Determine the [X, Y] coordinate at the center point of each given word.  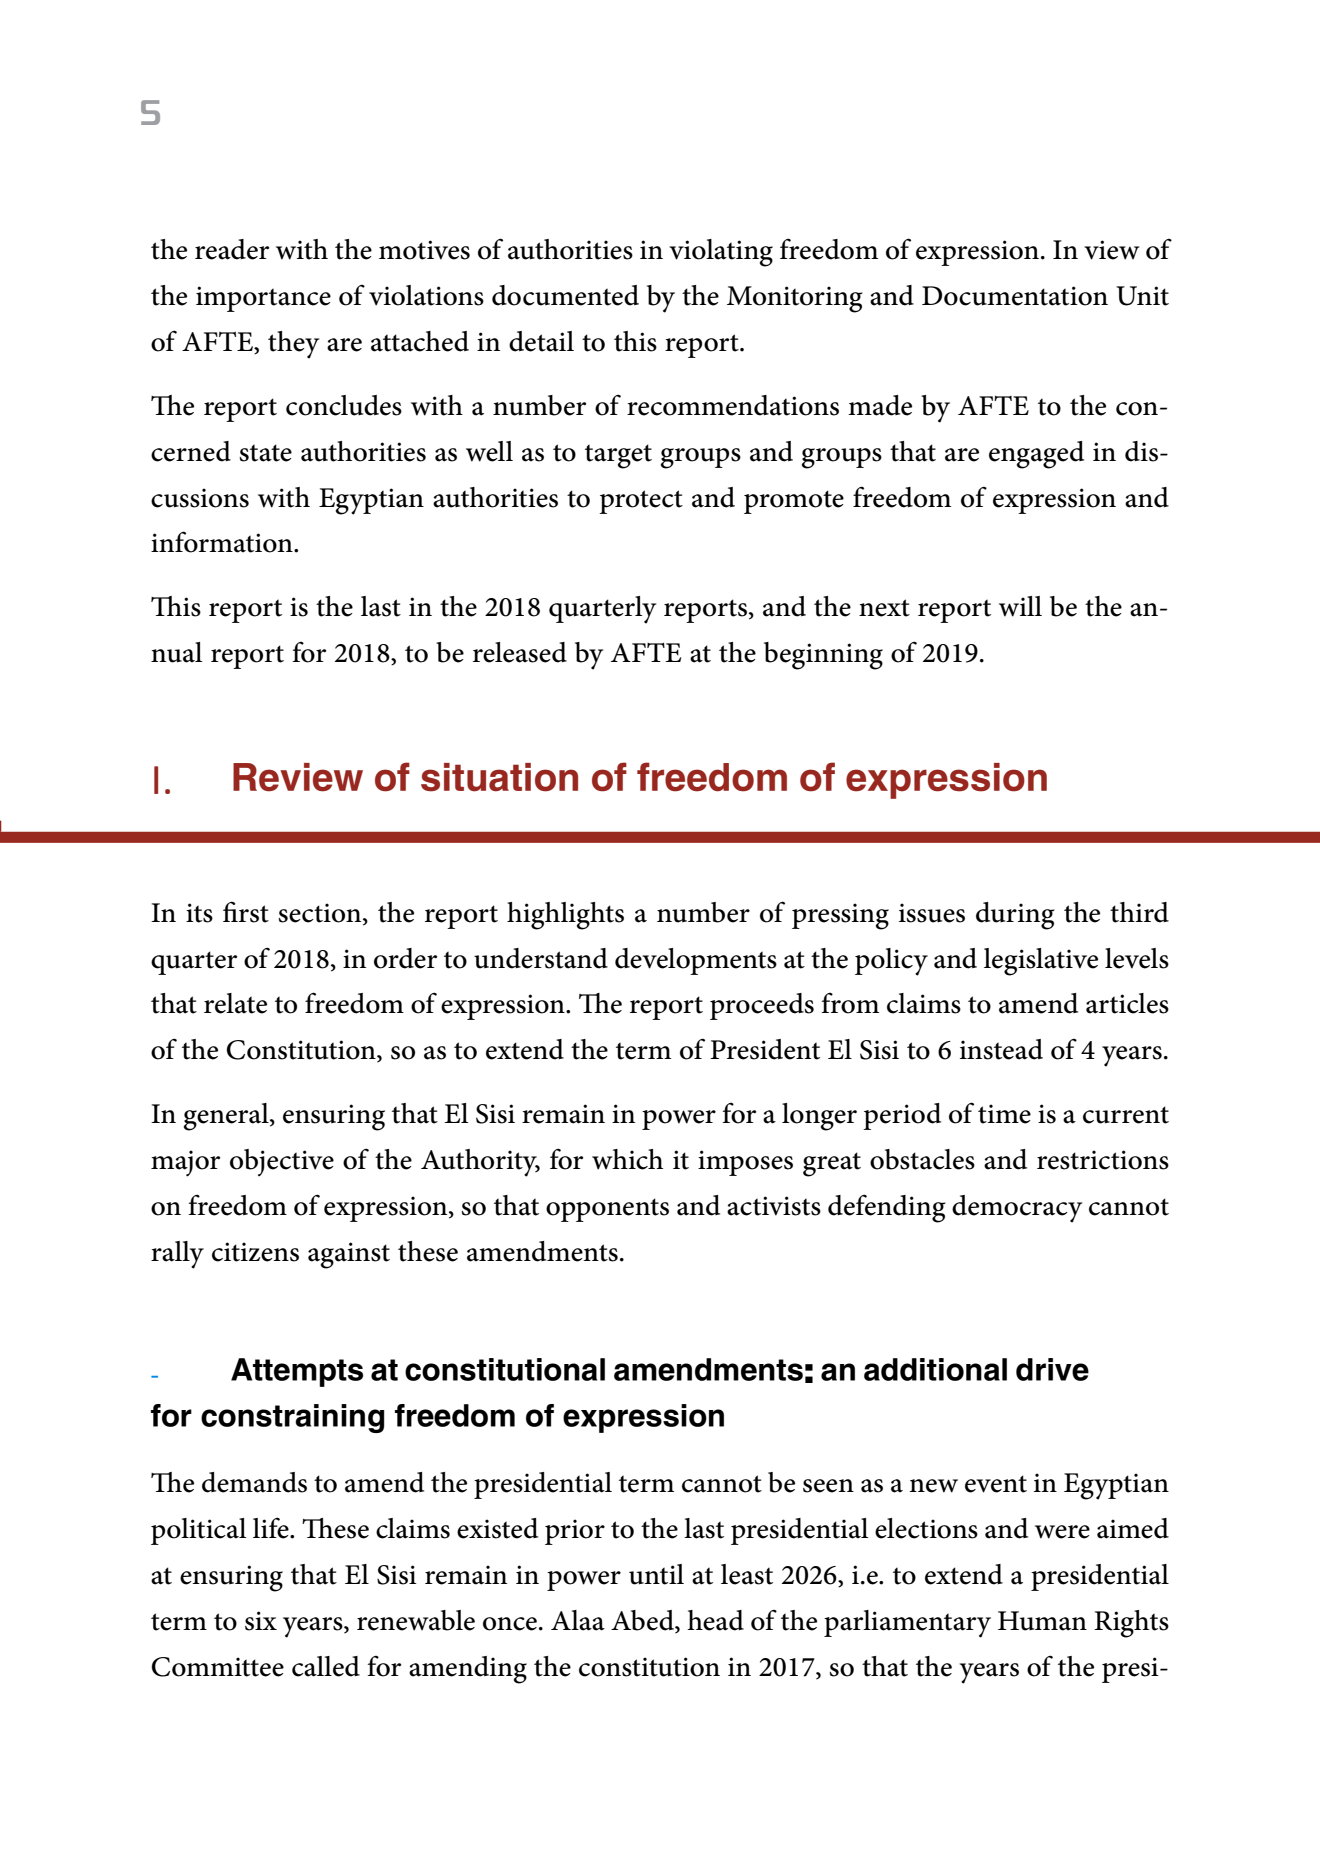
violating [721, 253]
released [520, 652]
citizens [255, 1252]
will [1020, 606]
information [223, 542]
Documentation [1015, 296]
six [261, 1621]
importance [263, 299]
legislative [1041, 962]
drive [1052, 1369]
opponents [607, 1210]
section [321, 913]
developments [696, 961]
